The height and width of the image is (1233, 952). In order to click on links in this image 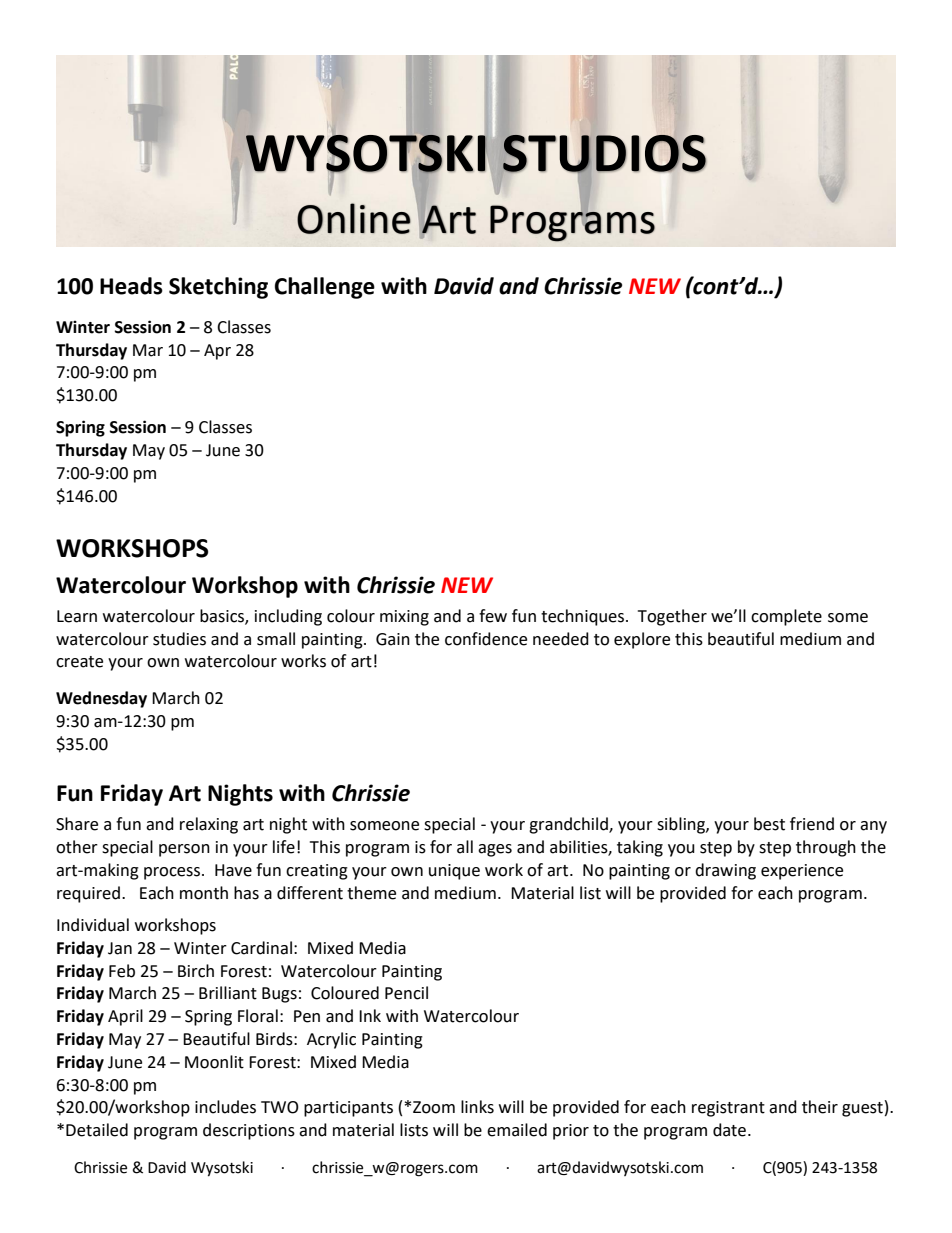, I will do `click(477, 1107)`.
